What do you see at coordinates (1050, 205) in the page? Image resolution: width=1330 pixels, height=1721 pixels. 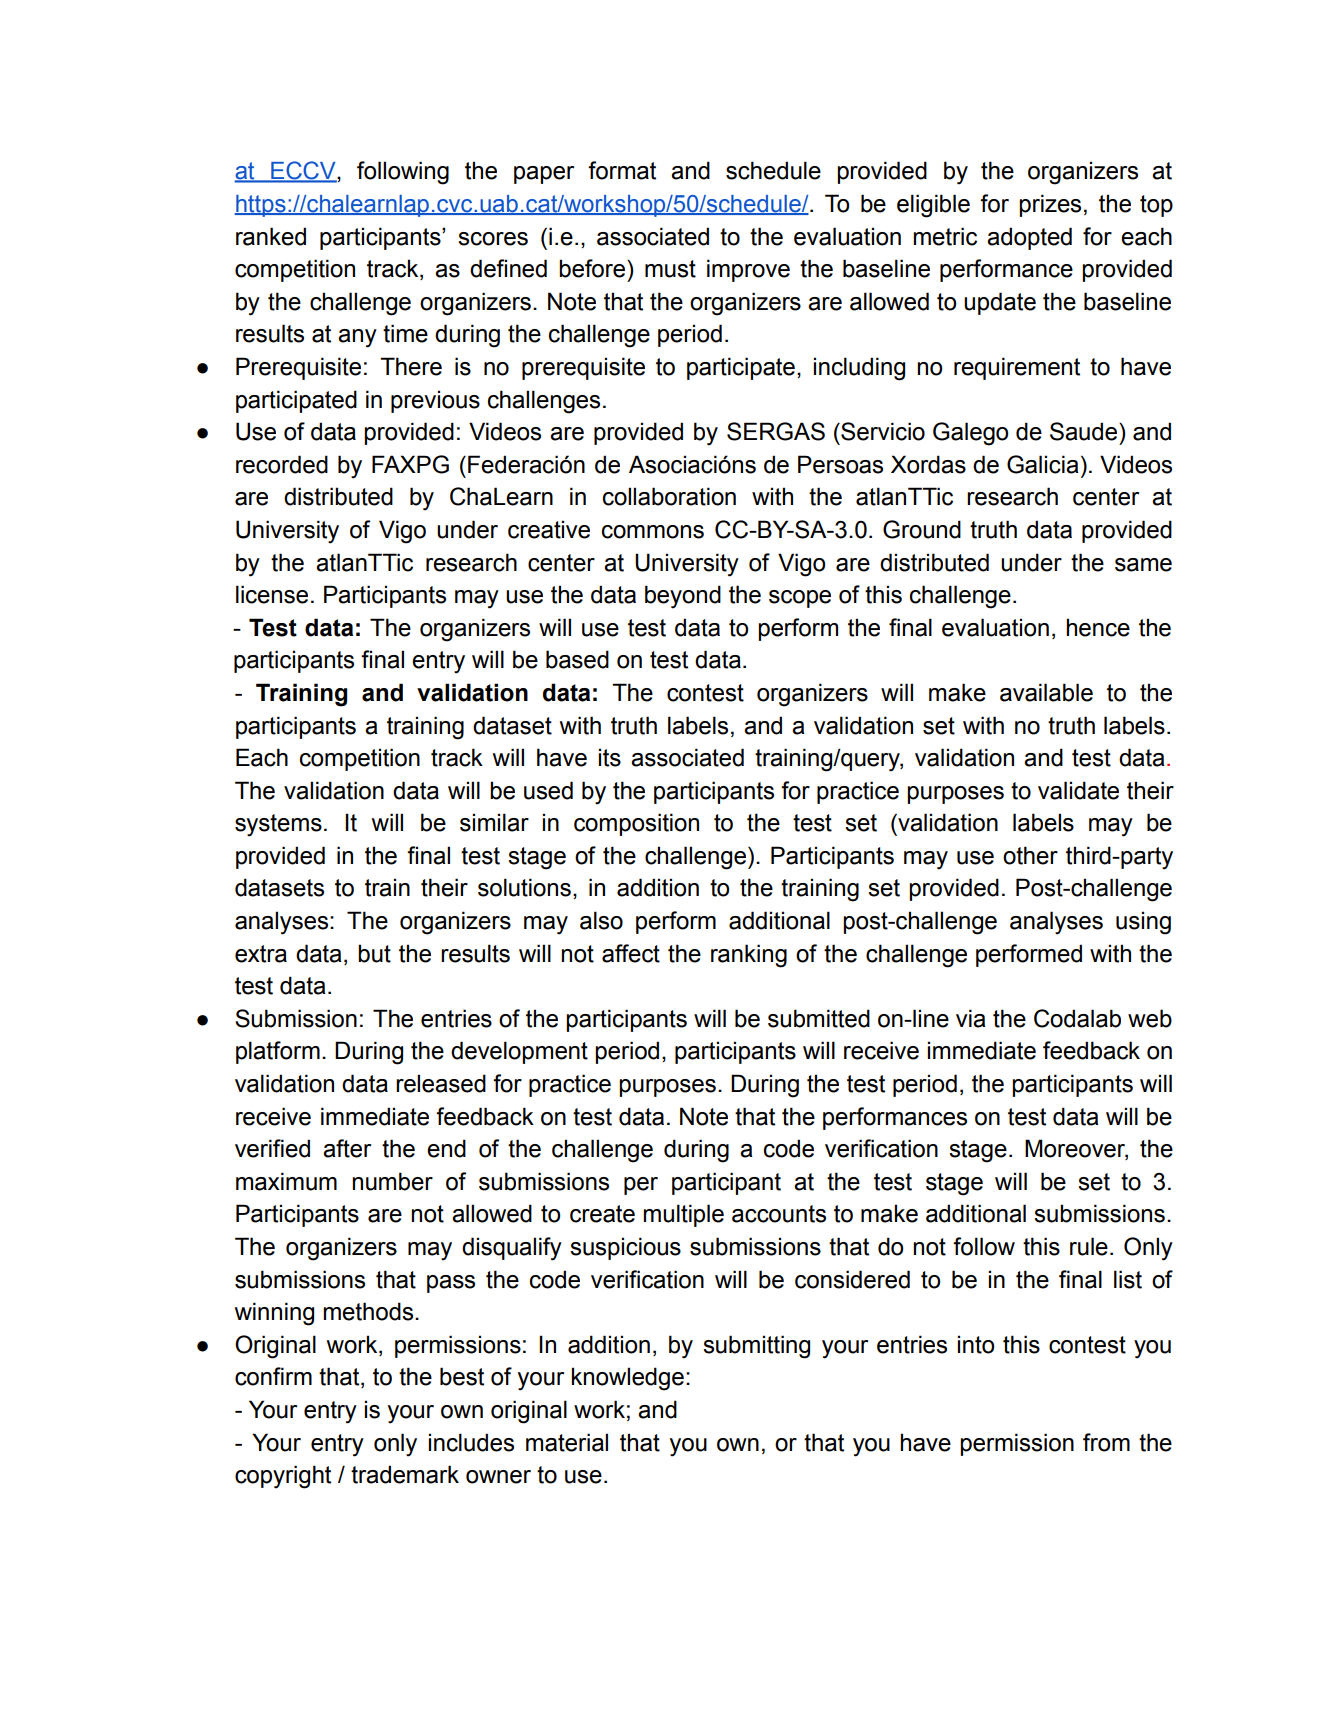 I see `prizes` at bounding box center [1050, 205].
